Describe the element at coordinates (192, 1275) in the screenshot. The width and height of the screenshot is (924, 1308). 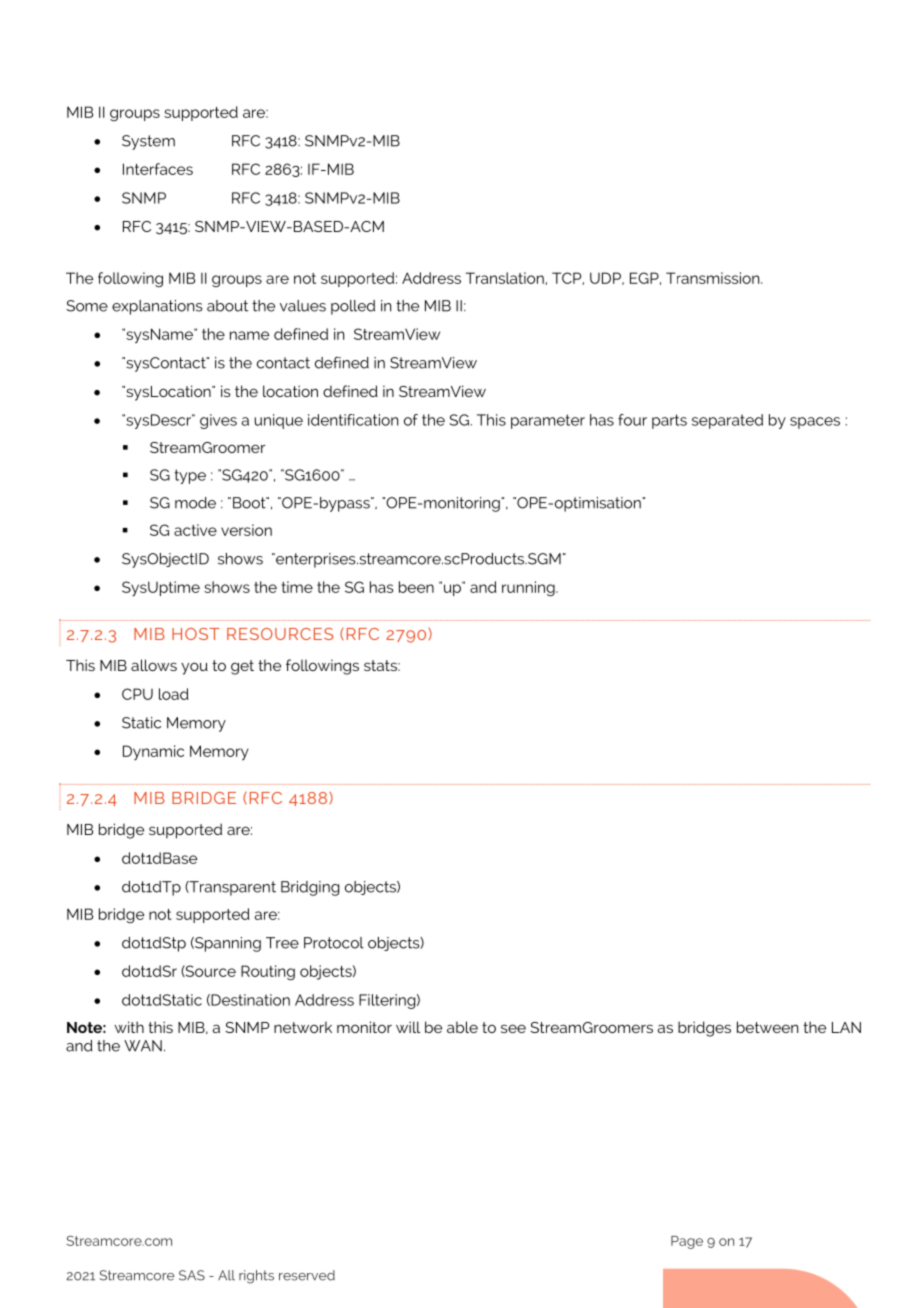
I see `SAS` at that location.
